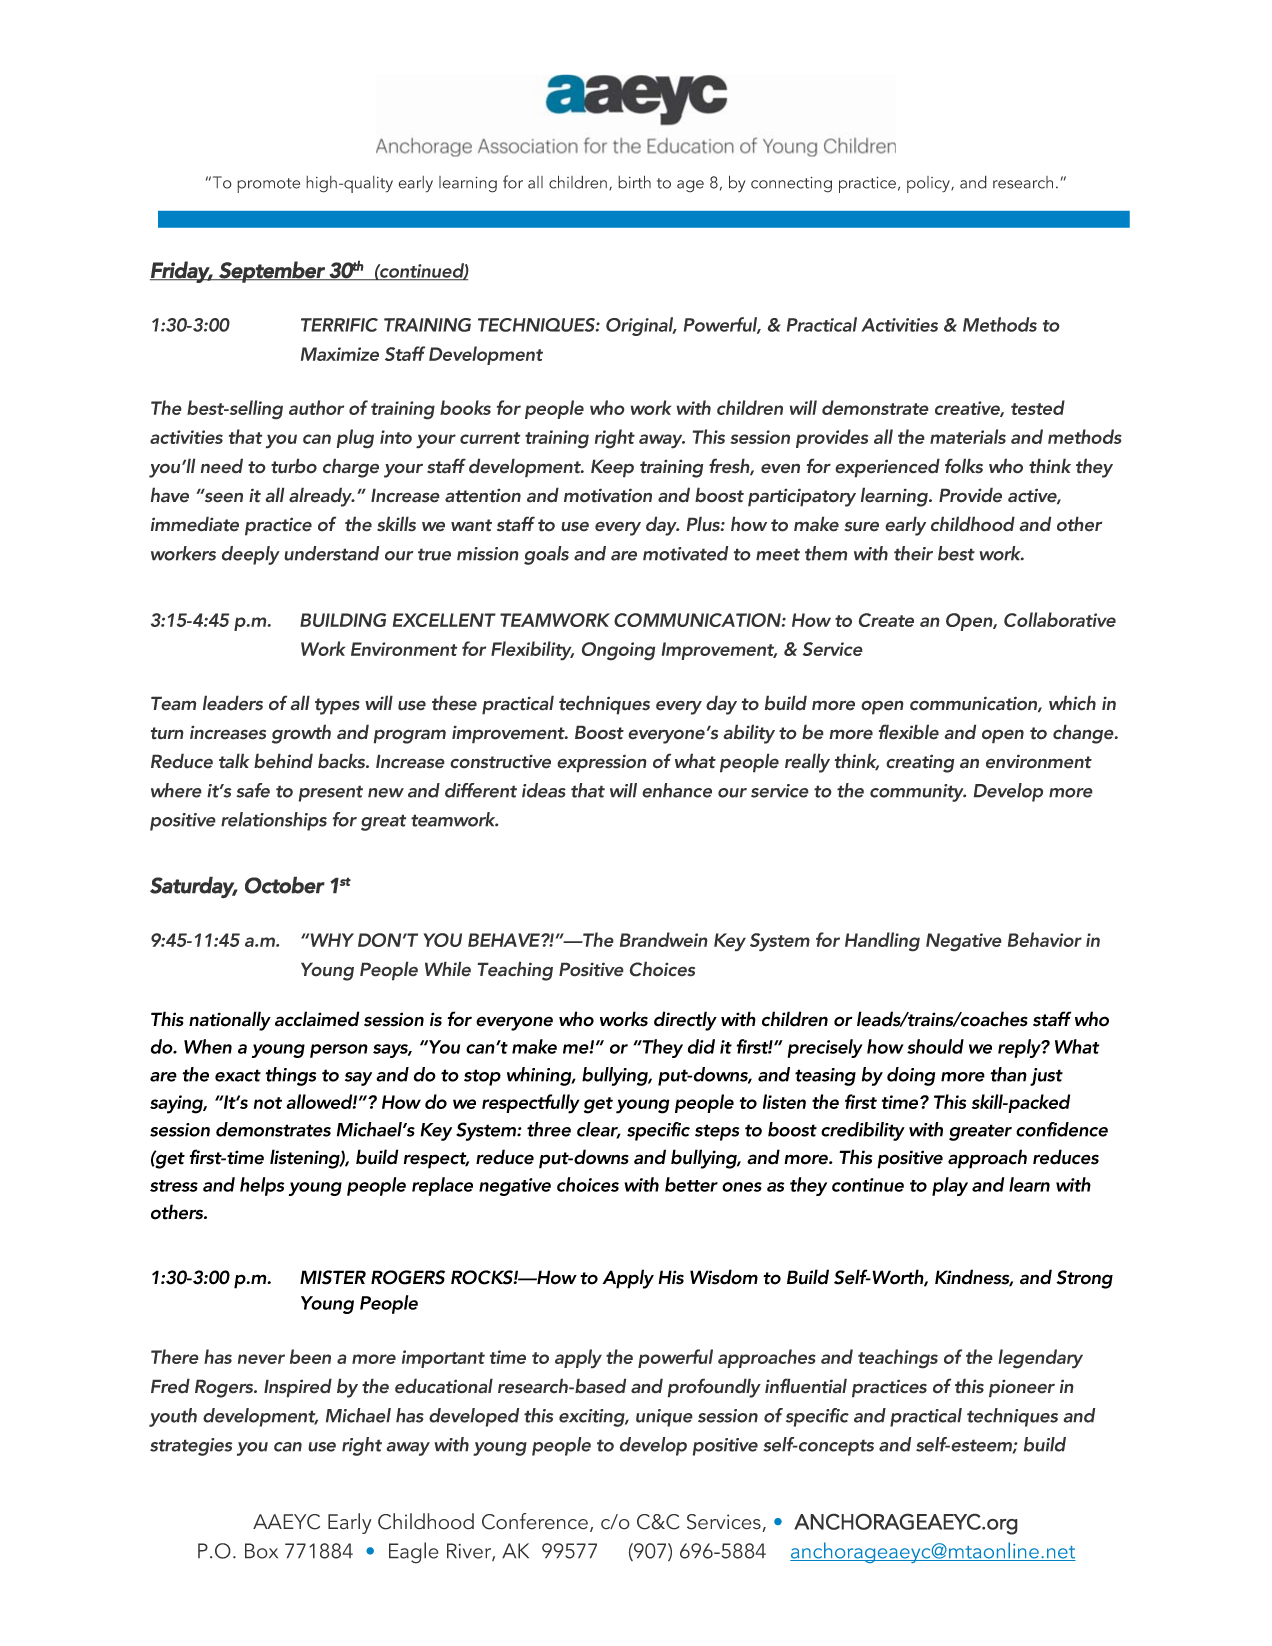 This screenshot has width=1272, height=1646. I want to click on policy, so click(929, 184).
